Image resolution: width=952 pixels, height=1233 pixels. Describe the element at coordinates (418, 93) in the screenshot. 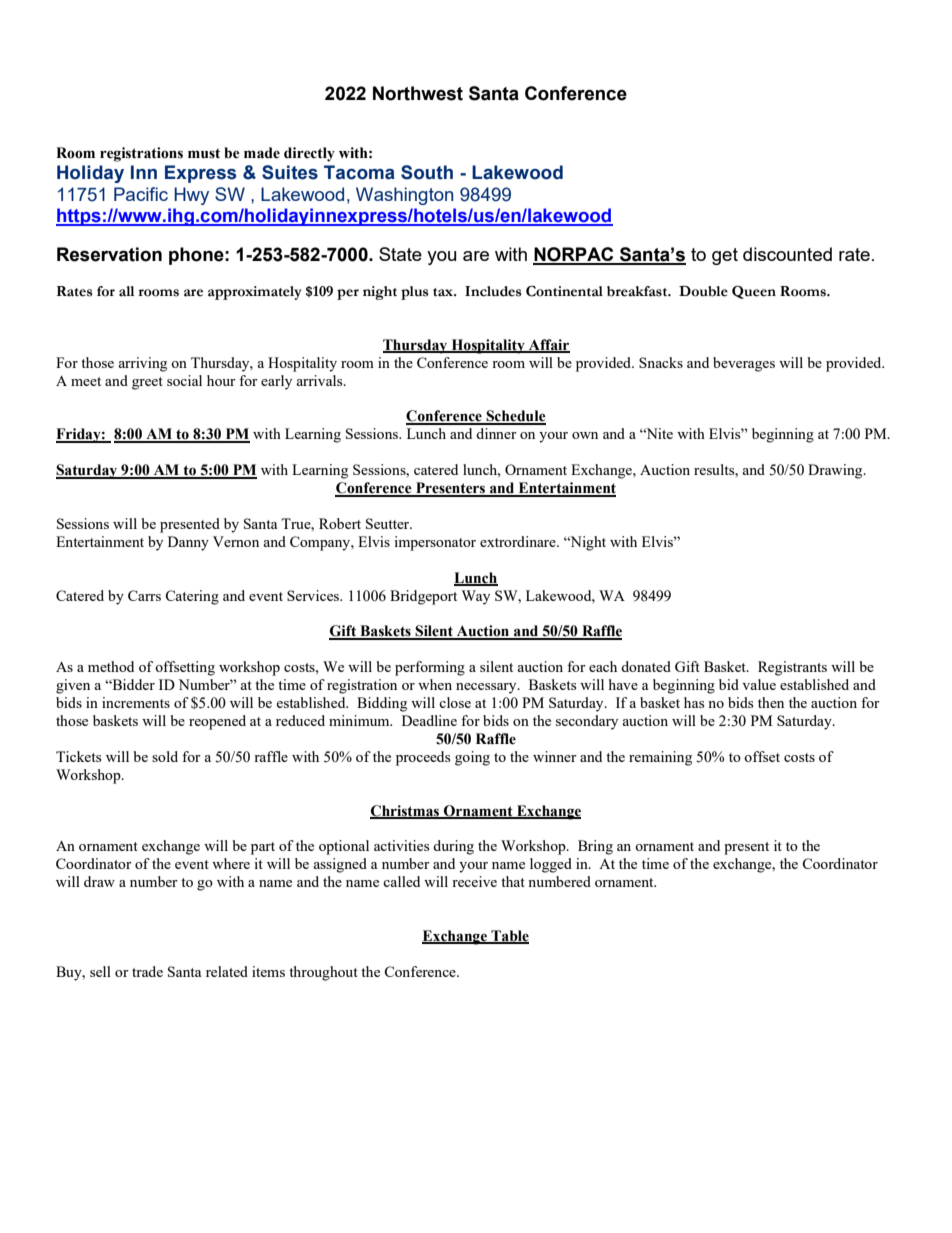

I see `Northwest` at that location.
